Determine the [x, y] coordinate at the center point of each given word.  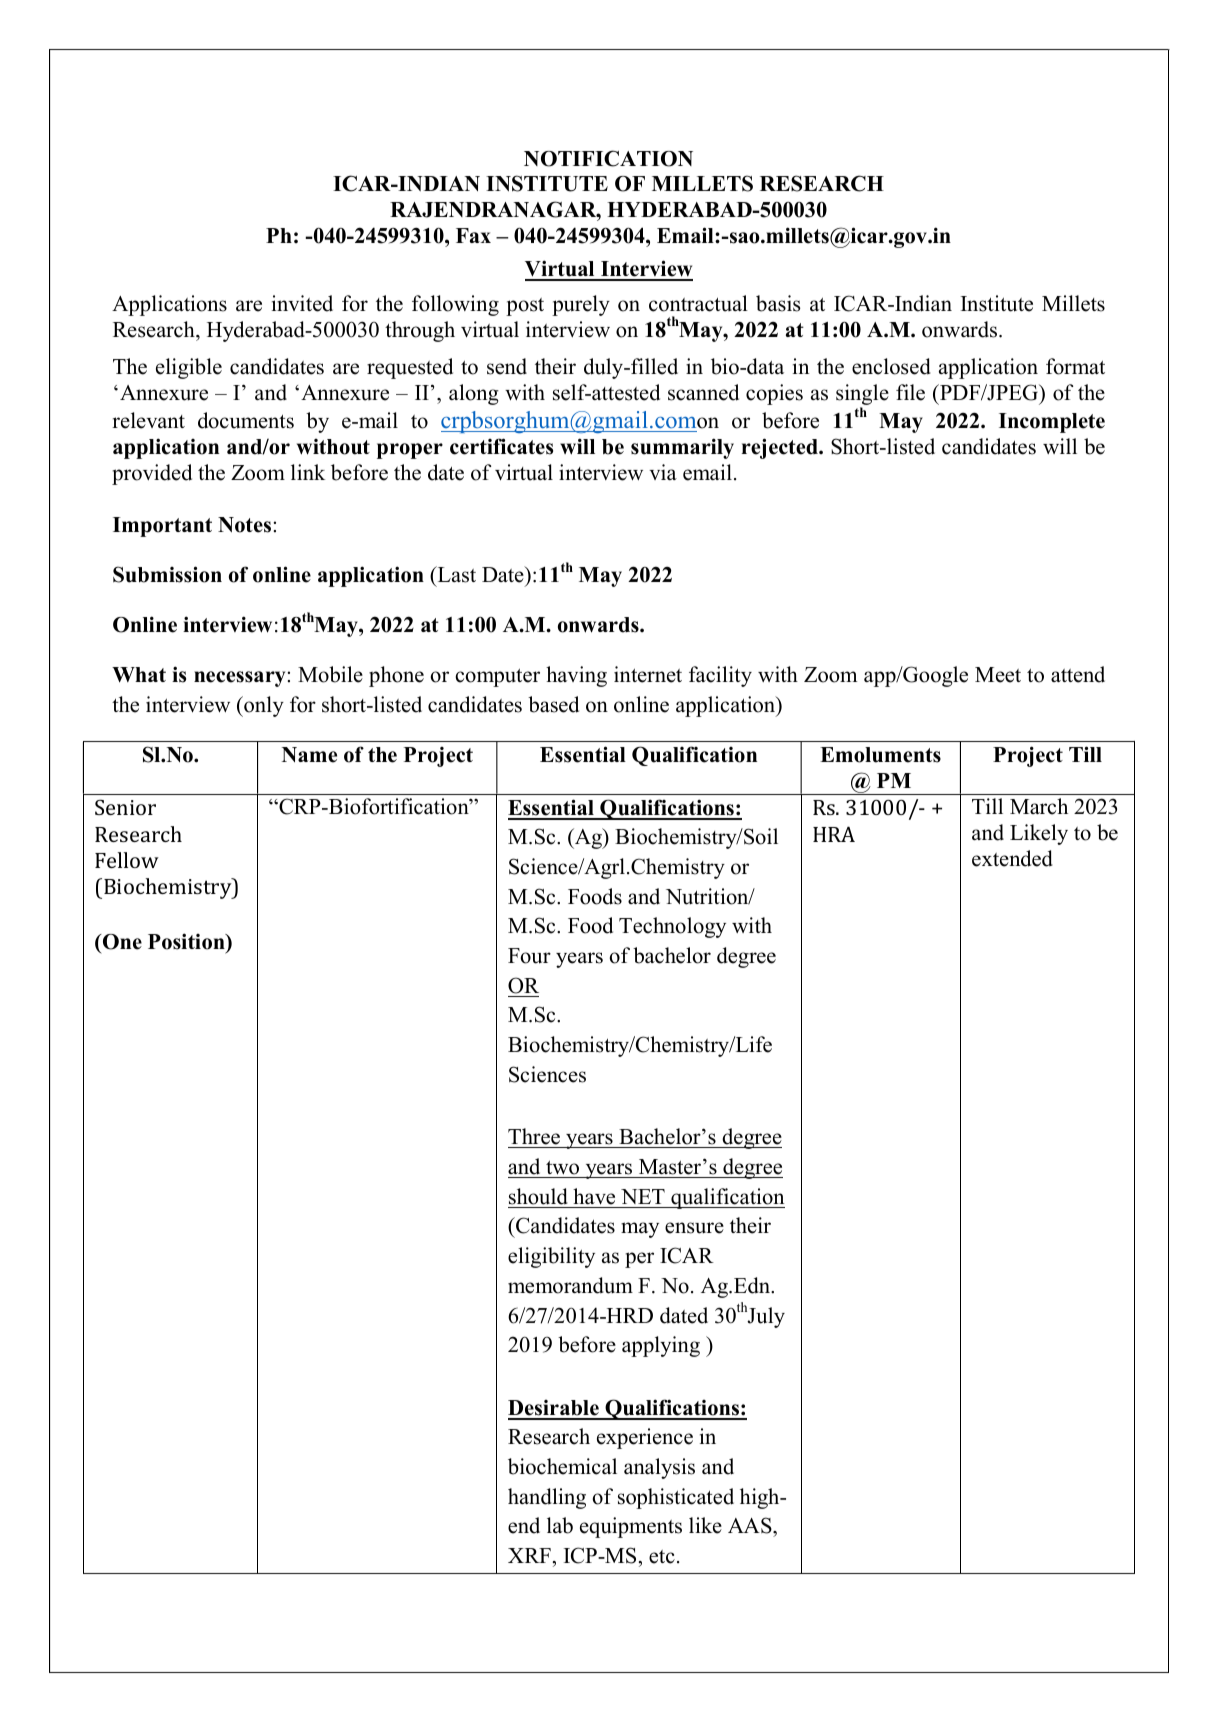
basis [778, 303]
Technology [672, 927]
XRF [529, 1555]
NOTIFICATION [608, 158]
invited [302, 303]
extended [1012, 858]
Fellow [127, 860]
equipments [631, 1527]
